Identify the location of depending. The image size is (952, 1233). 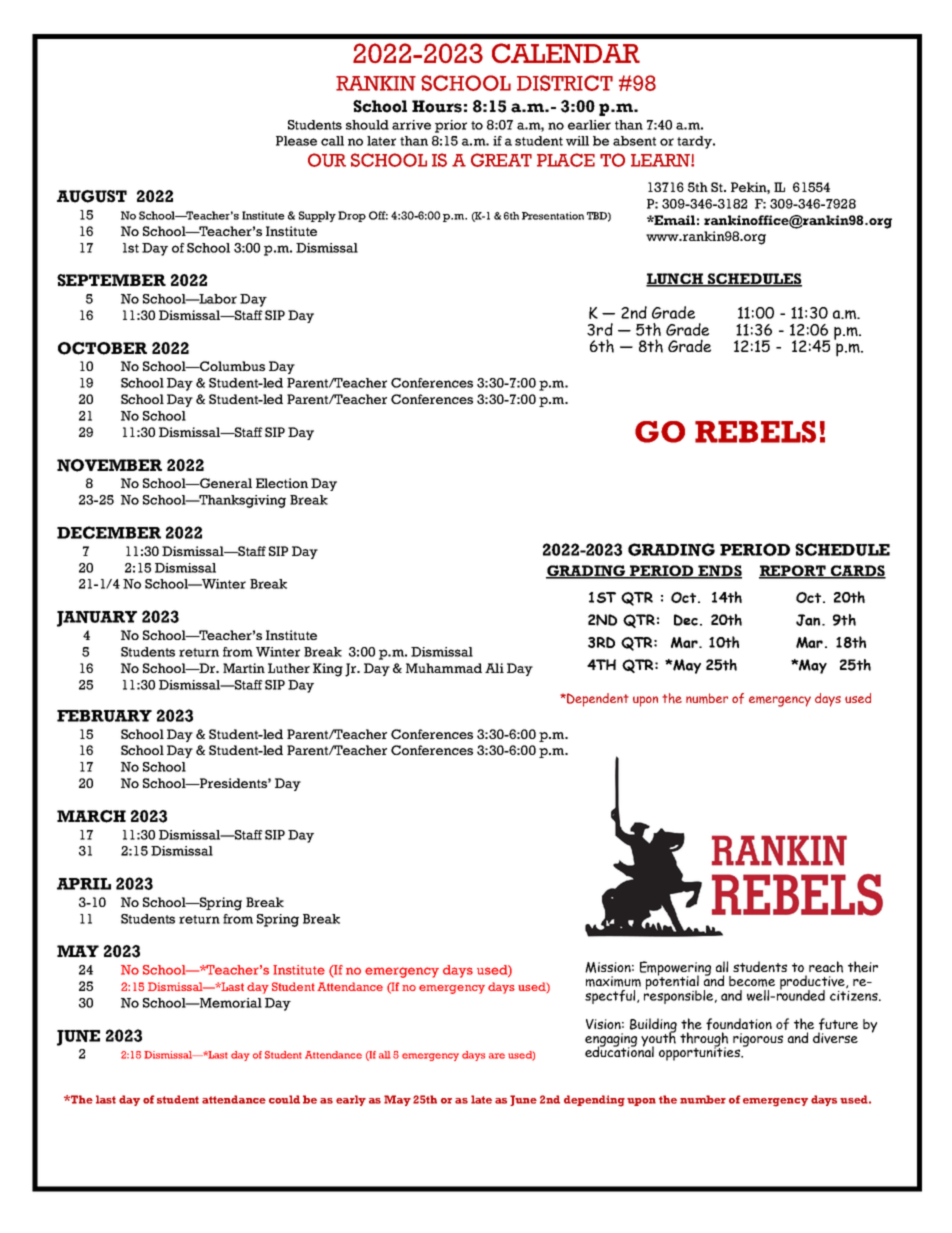
(594, 1101).
